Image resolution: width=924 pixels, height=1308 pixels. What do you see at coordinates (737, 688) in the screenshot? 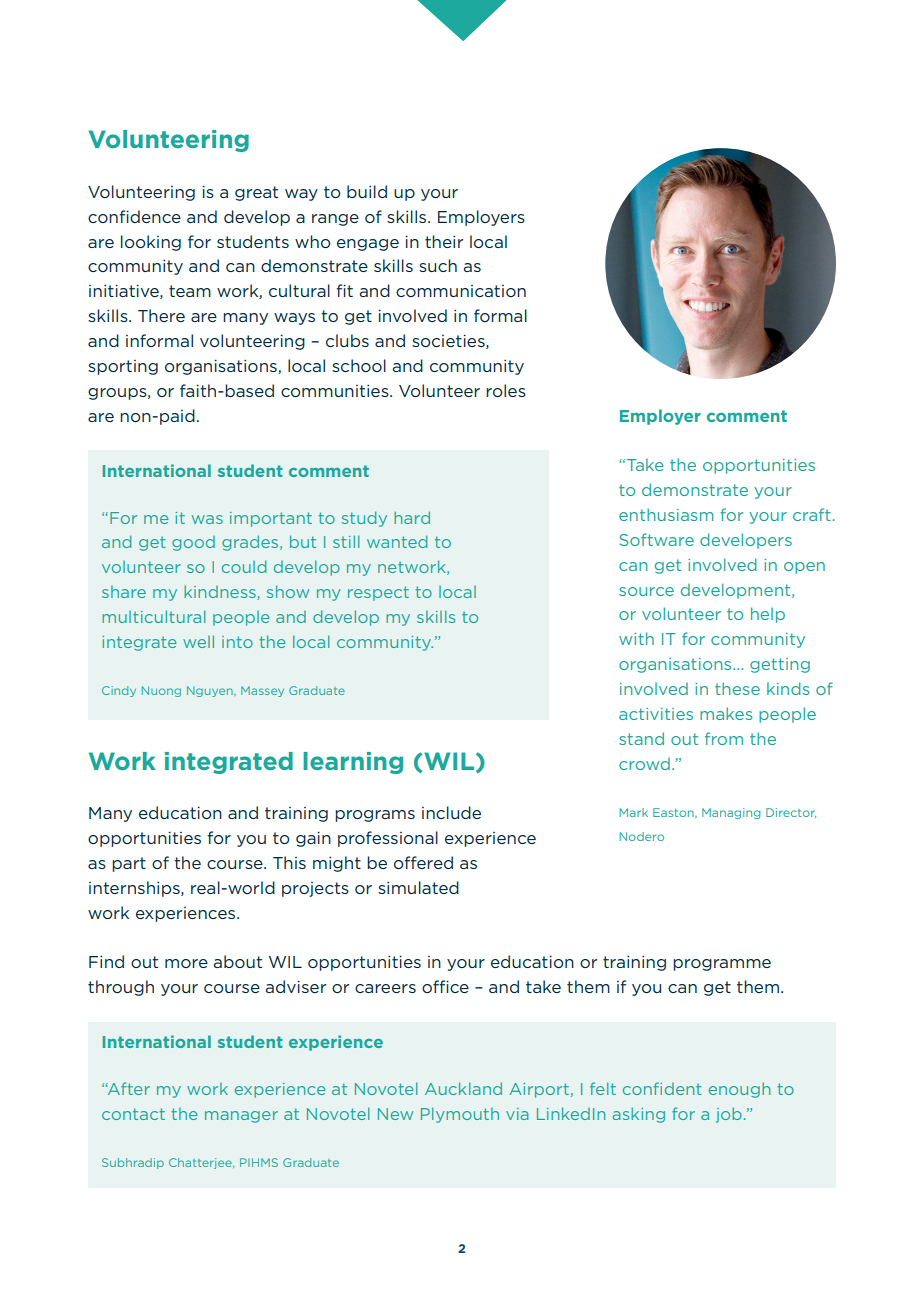
I see `these` at bounding box center [737, 688].
